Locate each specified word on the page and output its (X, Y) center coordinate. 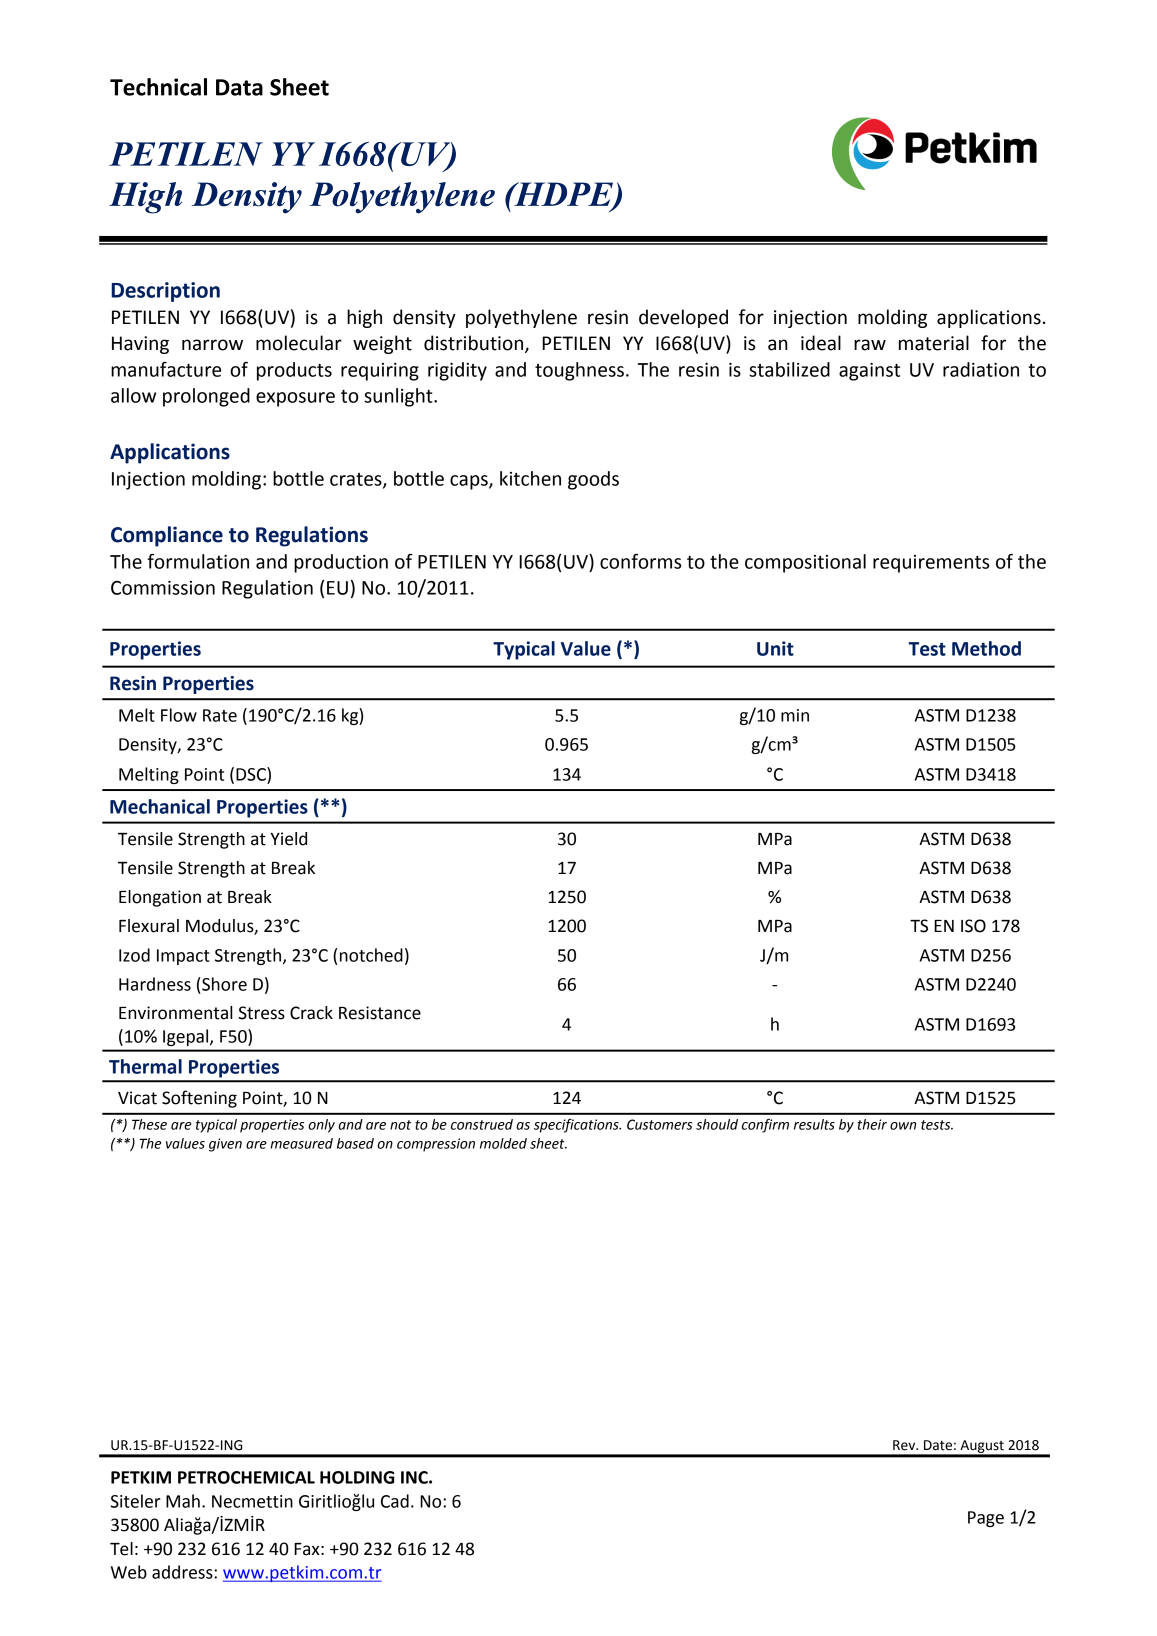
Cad (395, 1501)
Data (239, 87)
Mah (183, 1501)
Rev (905, 1445)
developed (683, 318)
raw (870, 345)
